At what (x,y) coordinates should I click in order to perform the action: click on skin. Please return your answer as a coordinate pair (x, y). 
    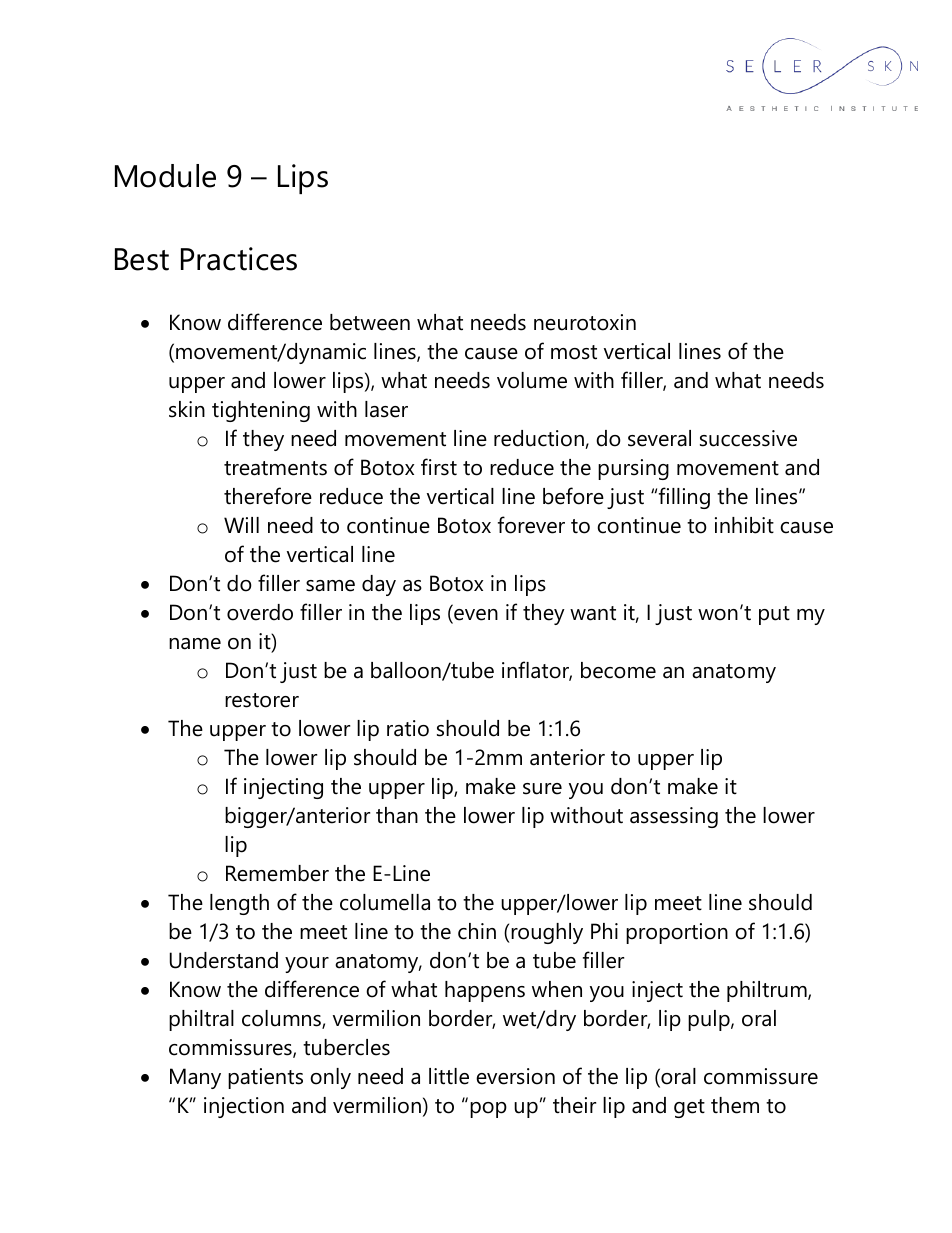
    Looking at the image, I should click on (187, 409).
